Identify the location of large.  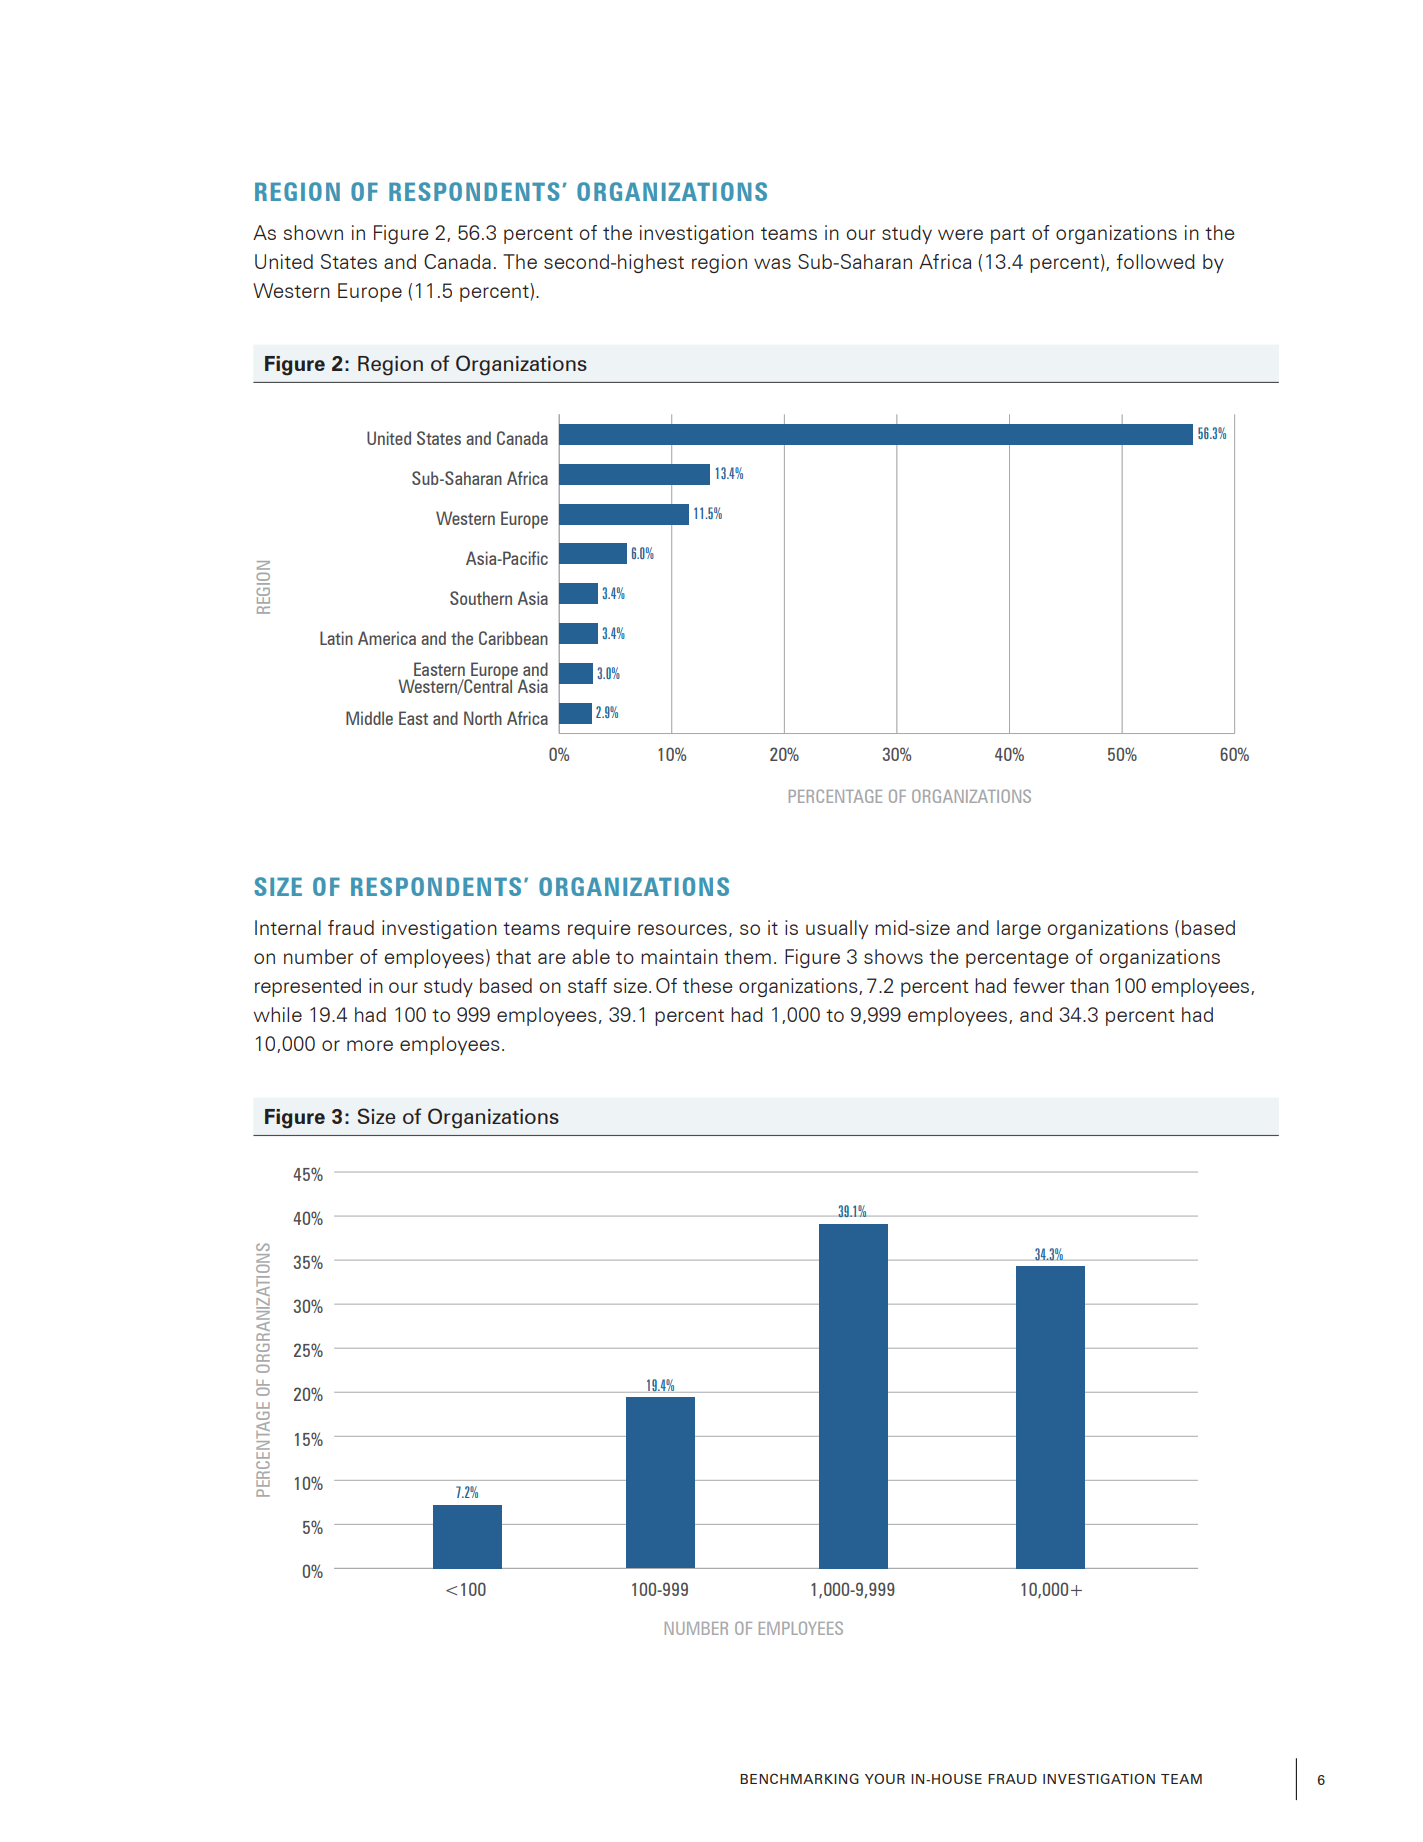
(1019, 929).
